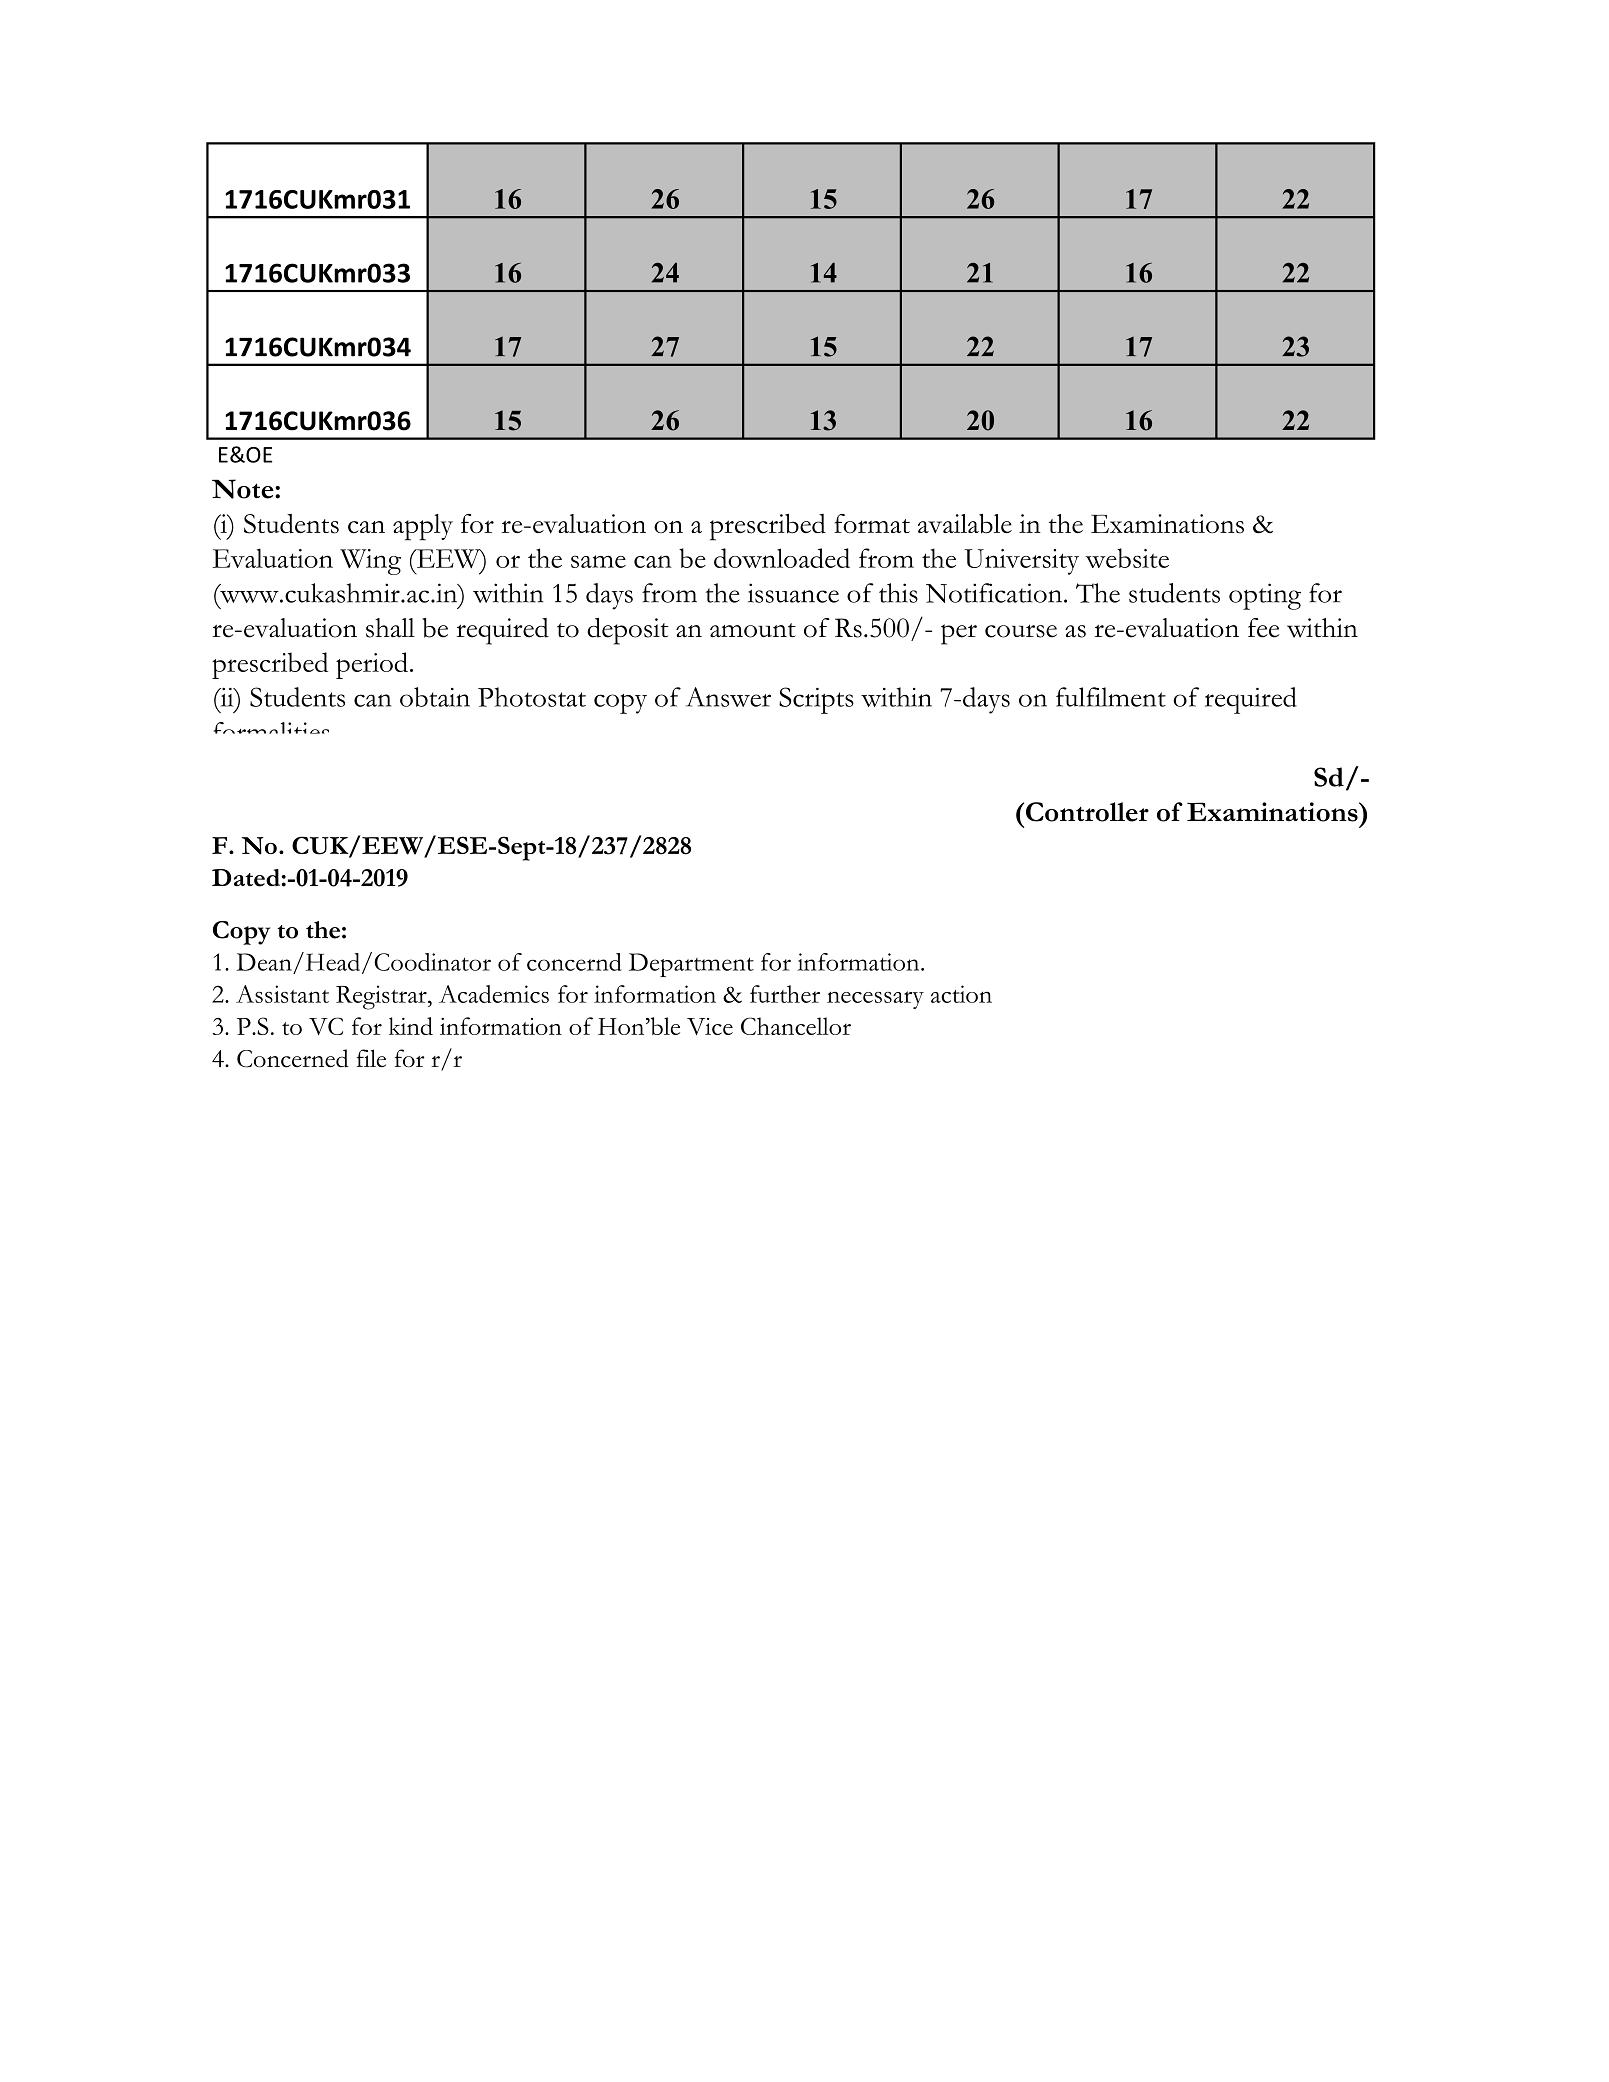  Describe the element at coordinates (875, 1000) in the screenshot. I see `necessary` at that location.
